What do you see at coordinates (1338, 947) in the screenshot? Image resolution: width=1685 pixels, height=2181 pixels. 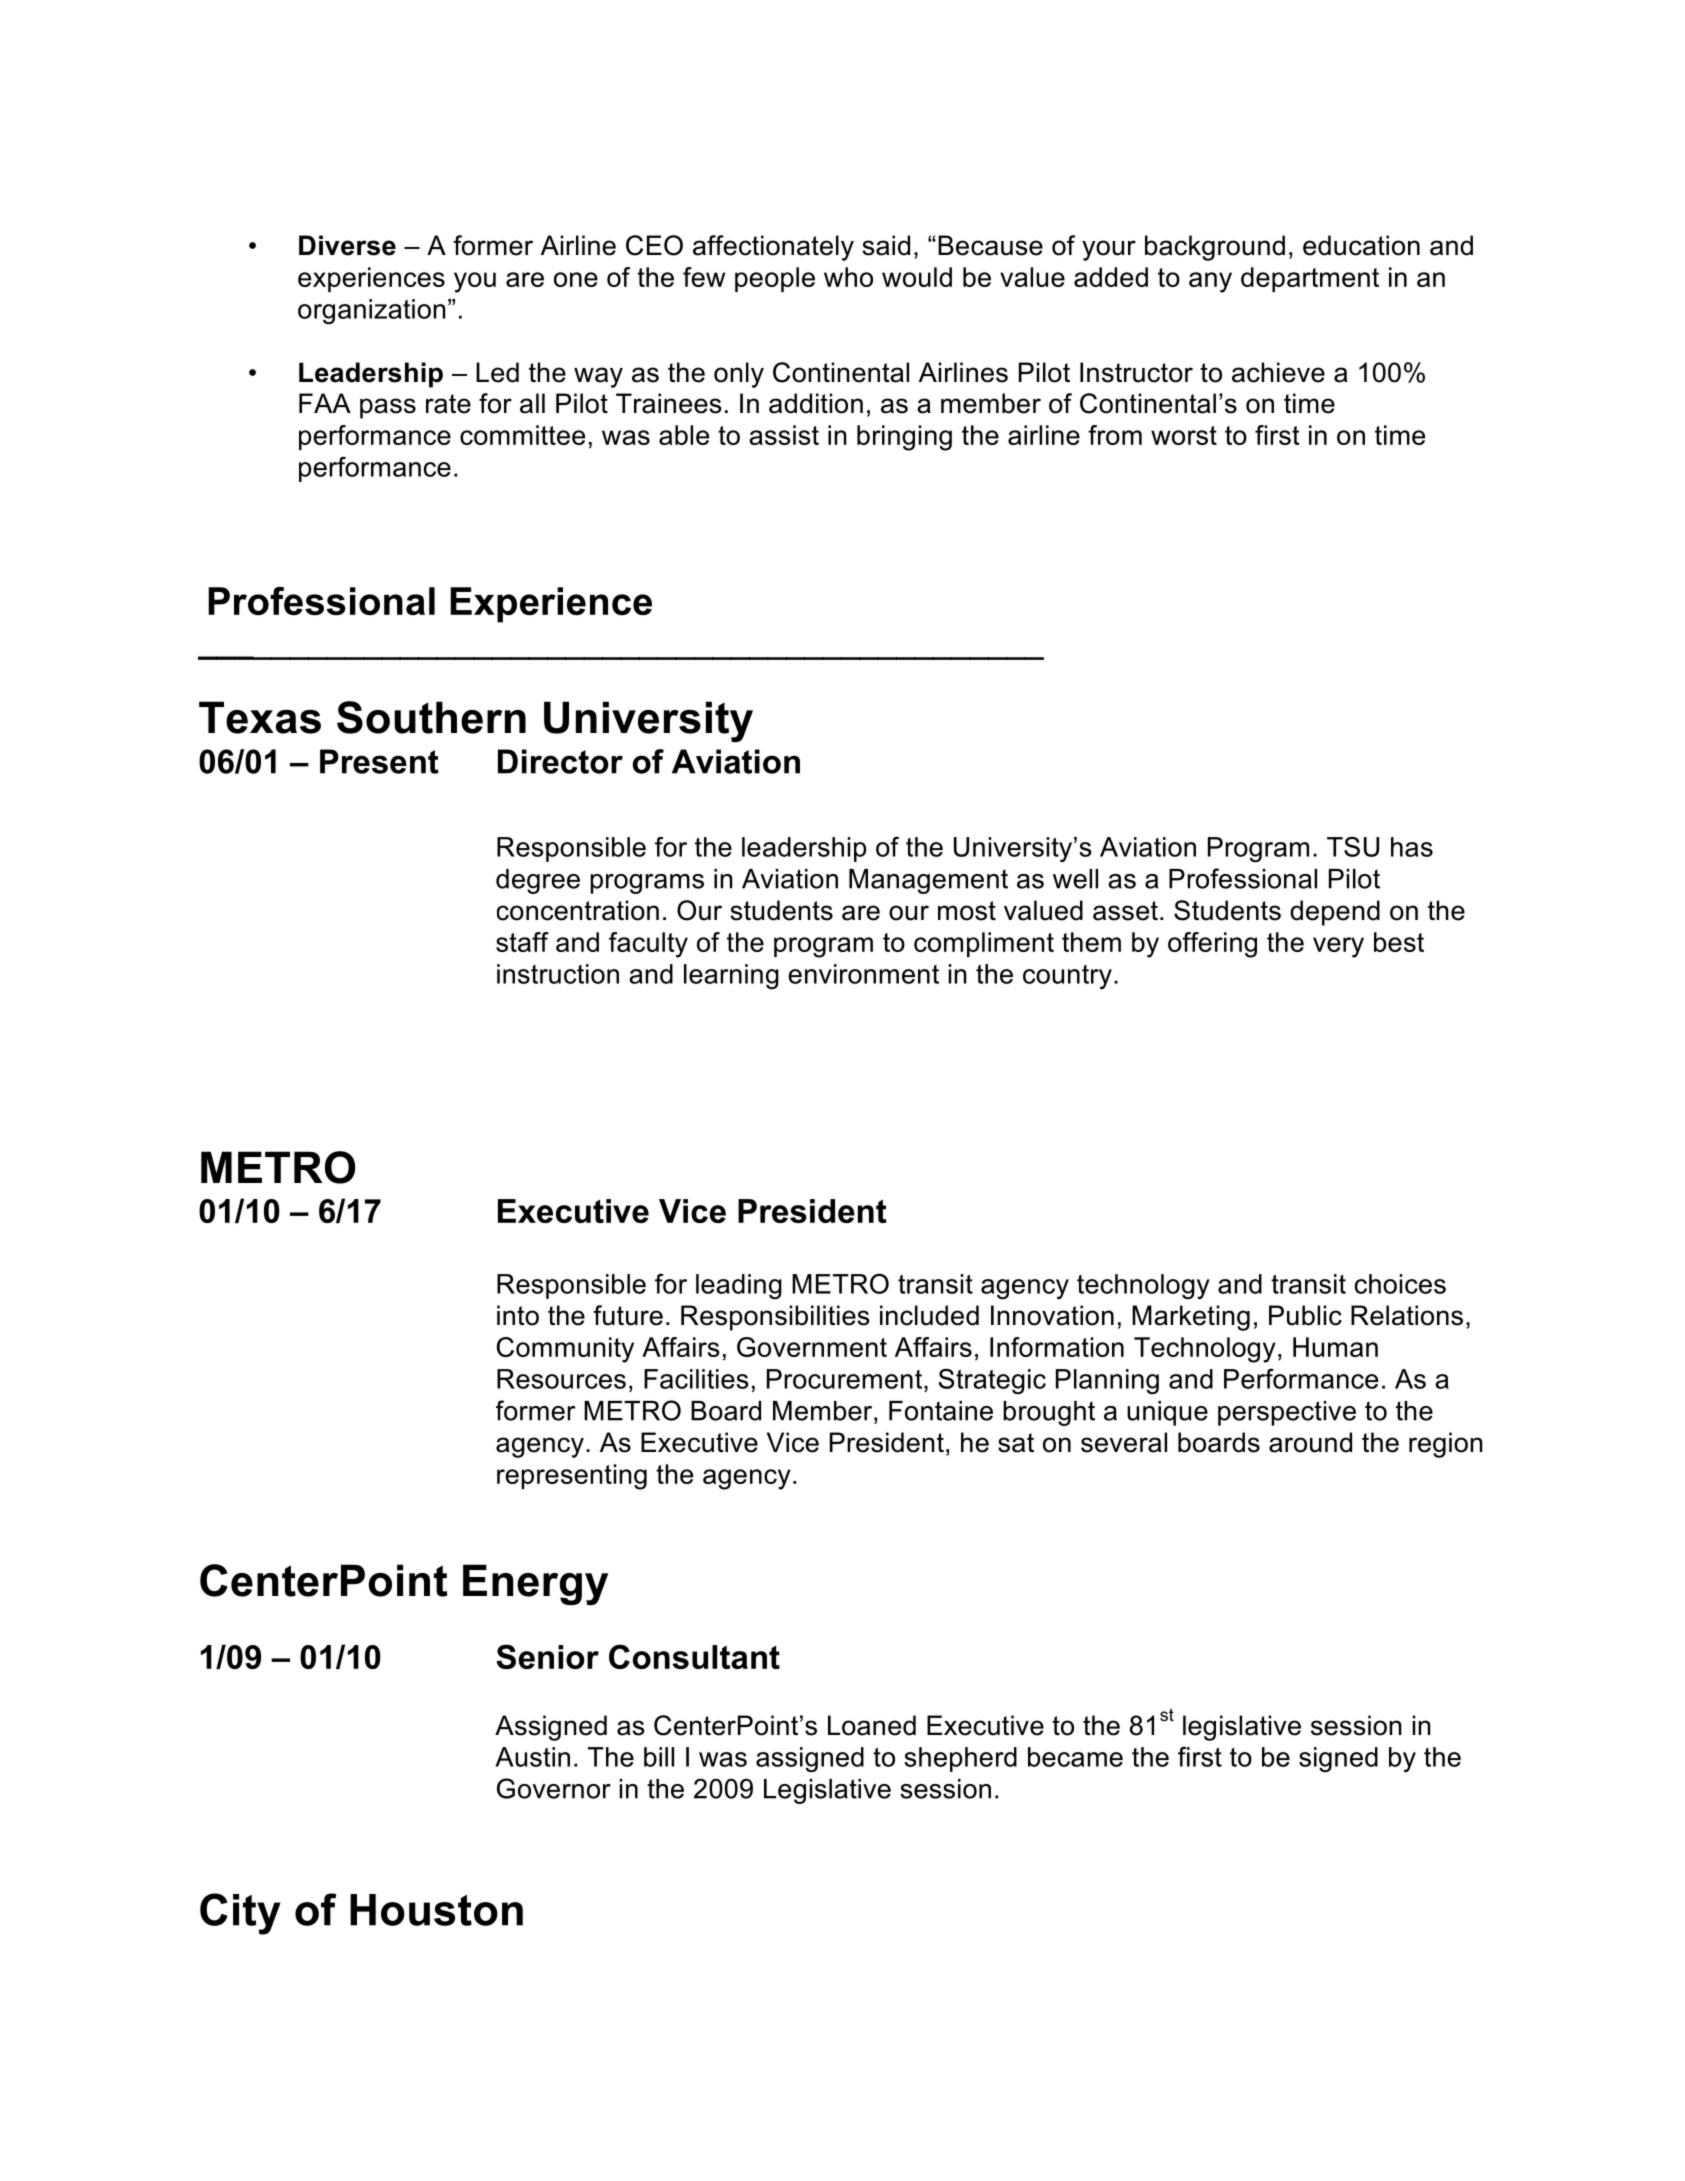 I see `very` at bounding box center [1338, 947].
